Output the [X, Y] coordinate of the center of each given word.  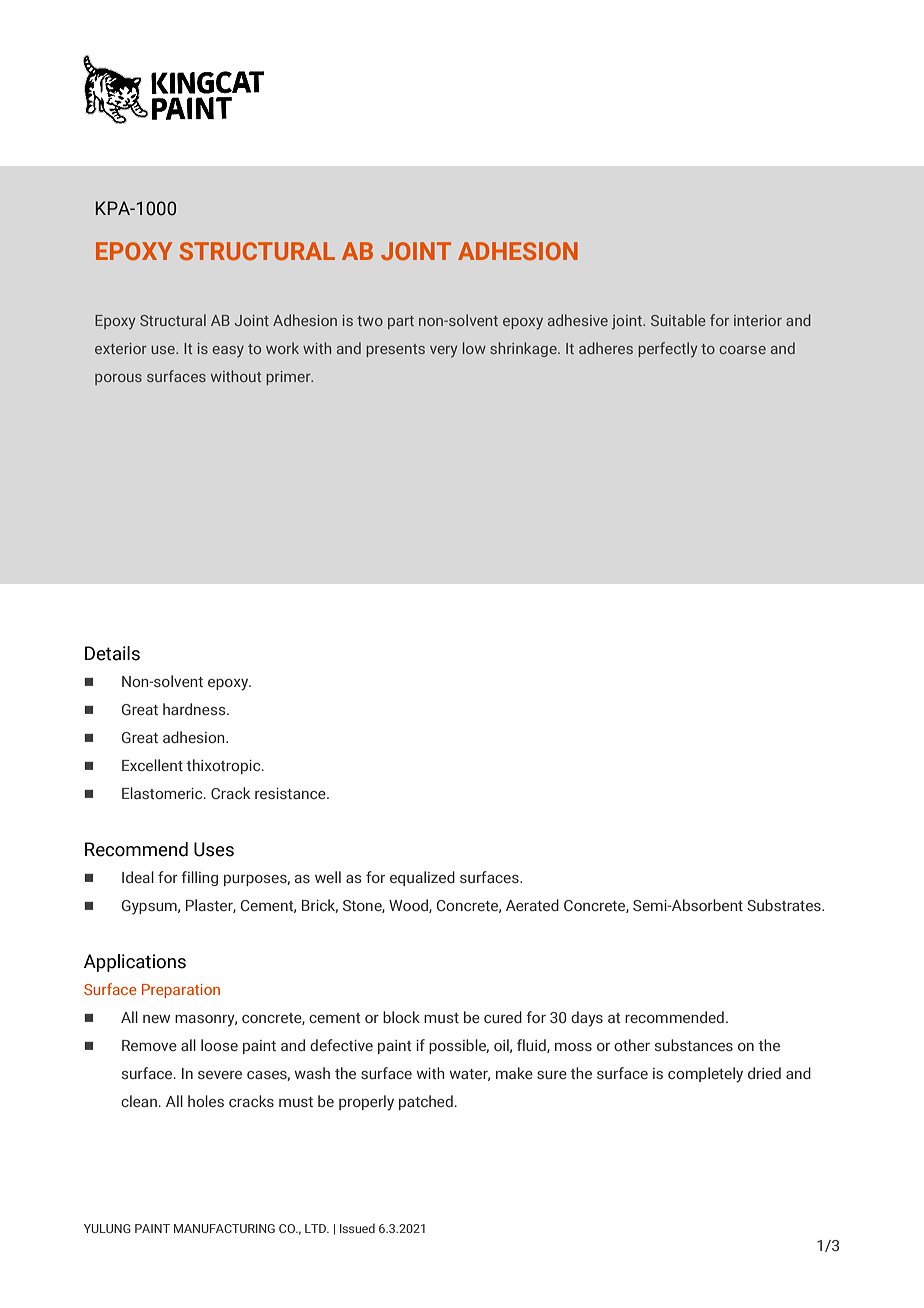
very [443, 352]
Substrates [785, 905]
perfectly [667, 350]
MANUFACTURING [224, 1228]
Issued [357, 1228]
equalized [422, 878]
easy [228, 352]
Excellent [152, 765]
